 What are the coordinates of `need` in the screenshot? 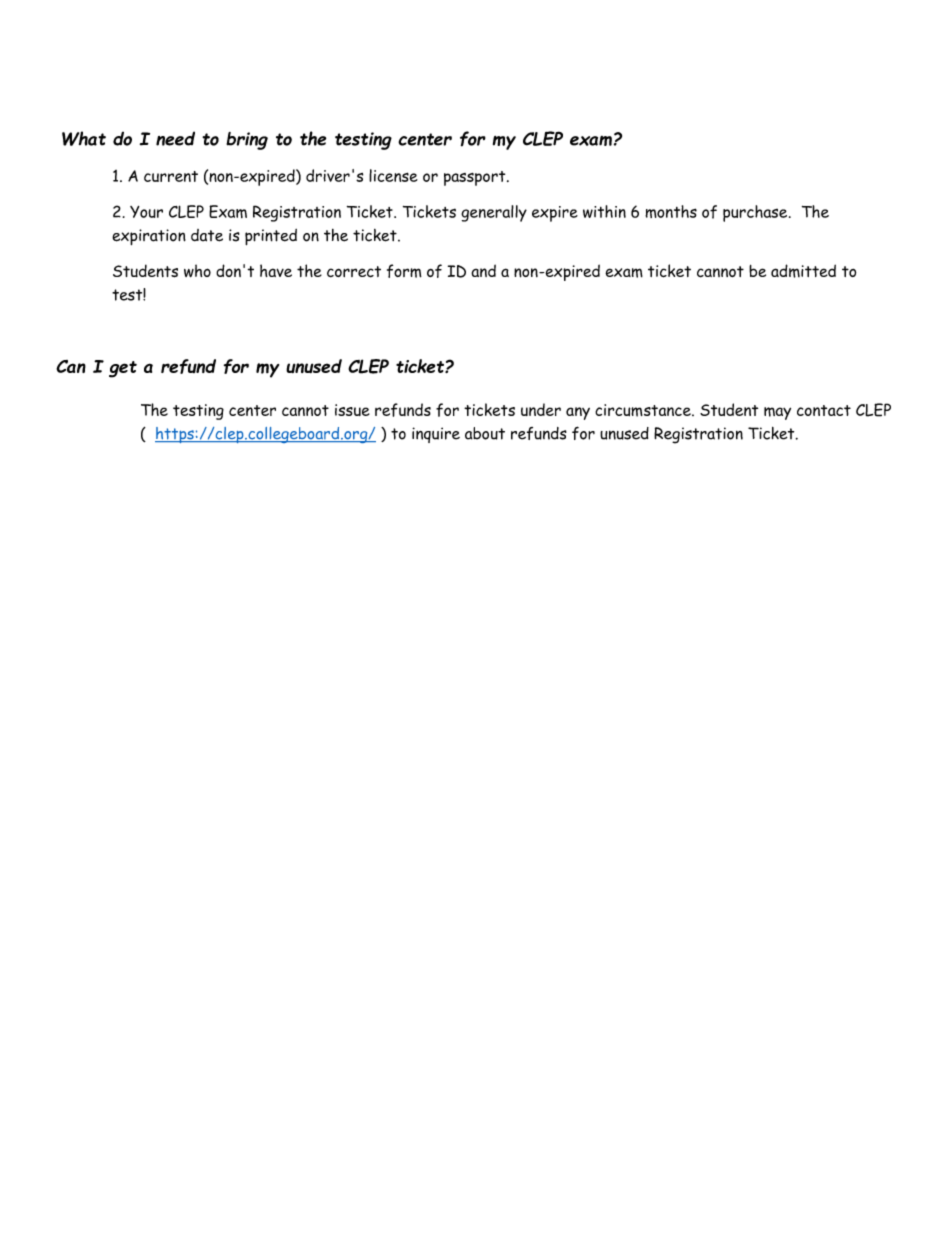 It's located at (175, 138).
